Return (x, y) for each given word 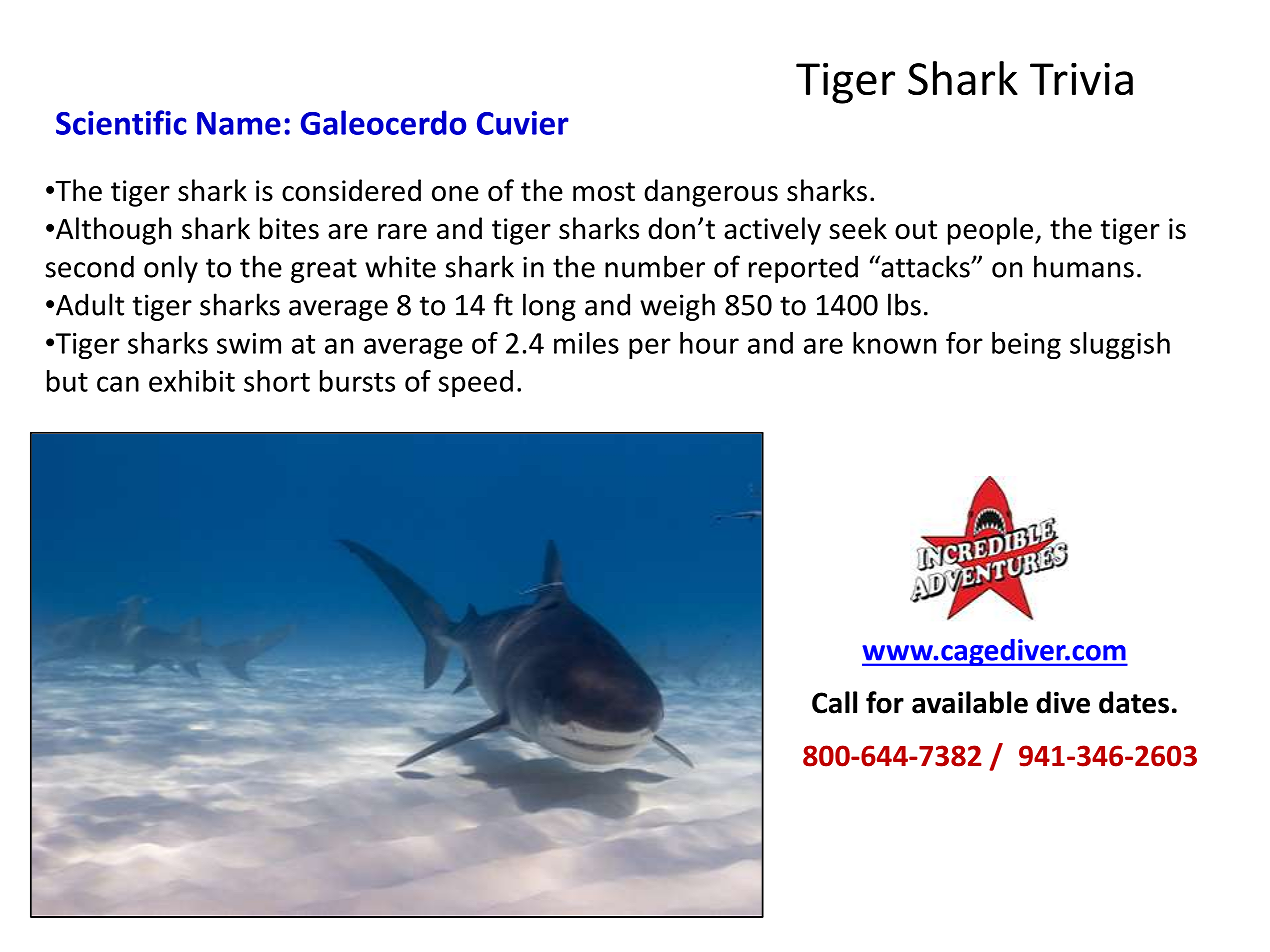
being (1026, 345)
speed (475, 383)
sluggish (1120, 345)
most (604, 192)
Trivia (1081, 79)
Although (113, 231)
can (118, 384)
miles (586, 343)
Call (834, 702)
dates (1134, 702)
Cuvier (523, 123)
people (992, 231)
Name (239, 123)
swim (249, 343)
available (970, 702)
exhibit (192, 381)
